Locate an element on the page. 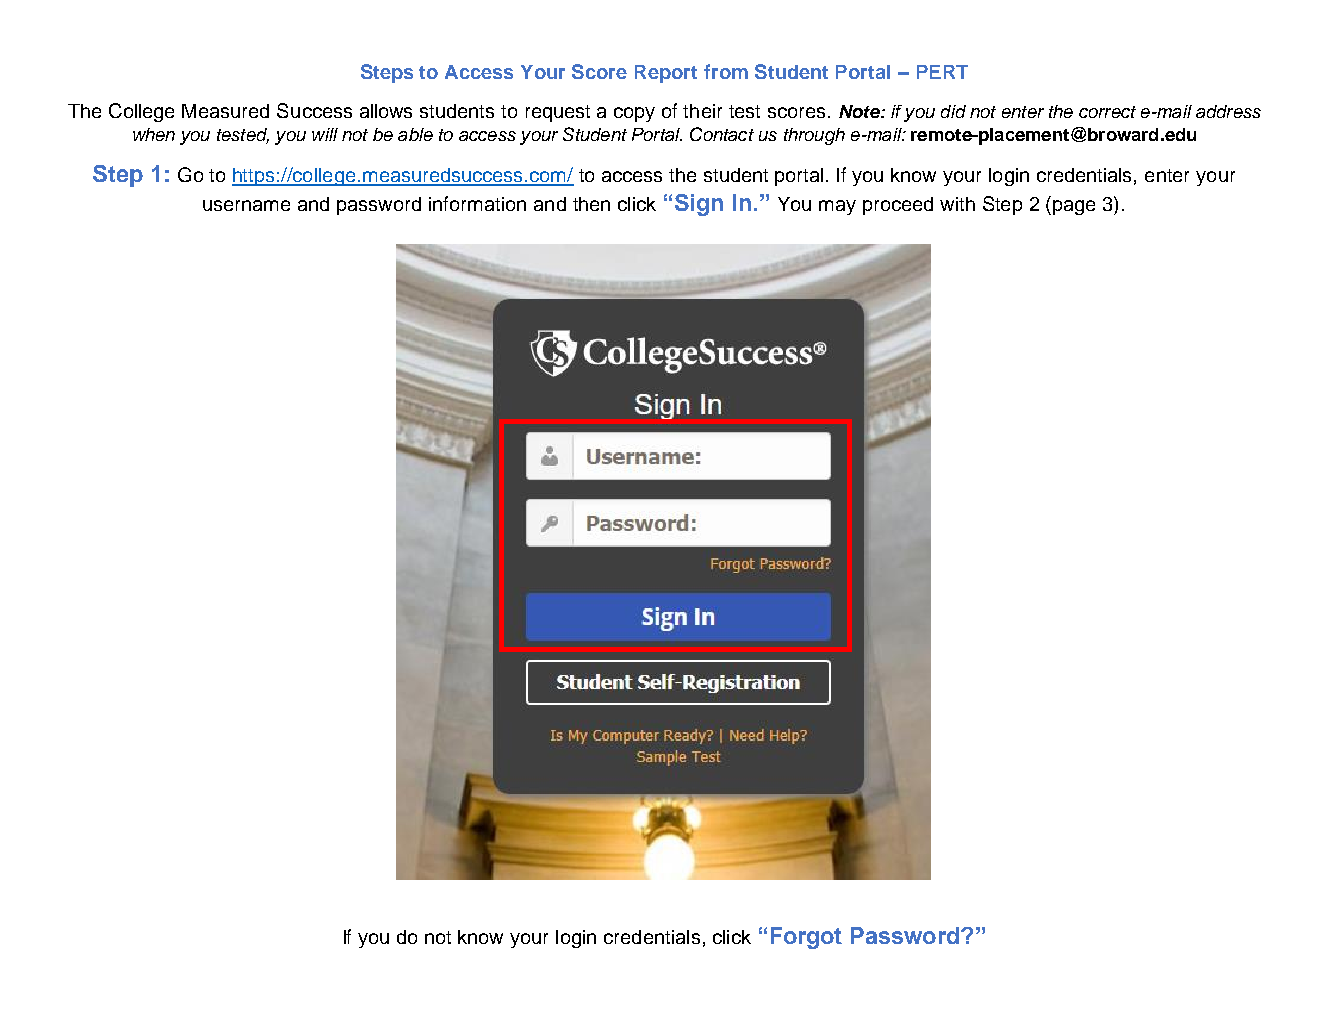 This image has width=1328, height=1026. Forgot is located at coordinates (806, 938).
